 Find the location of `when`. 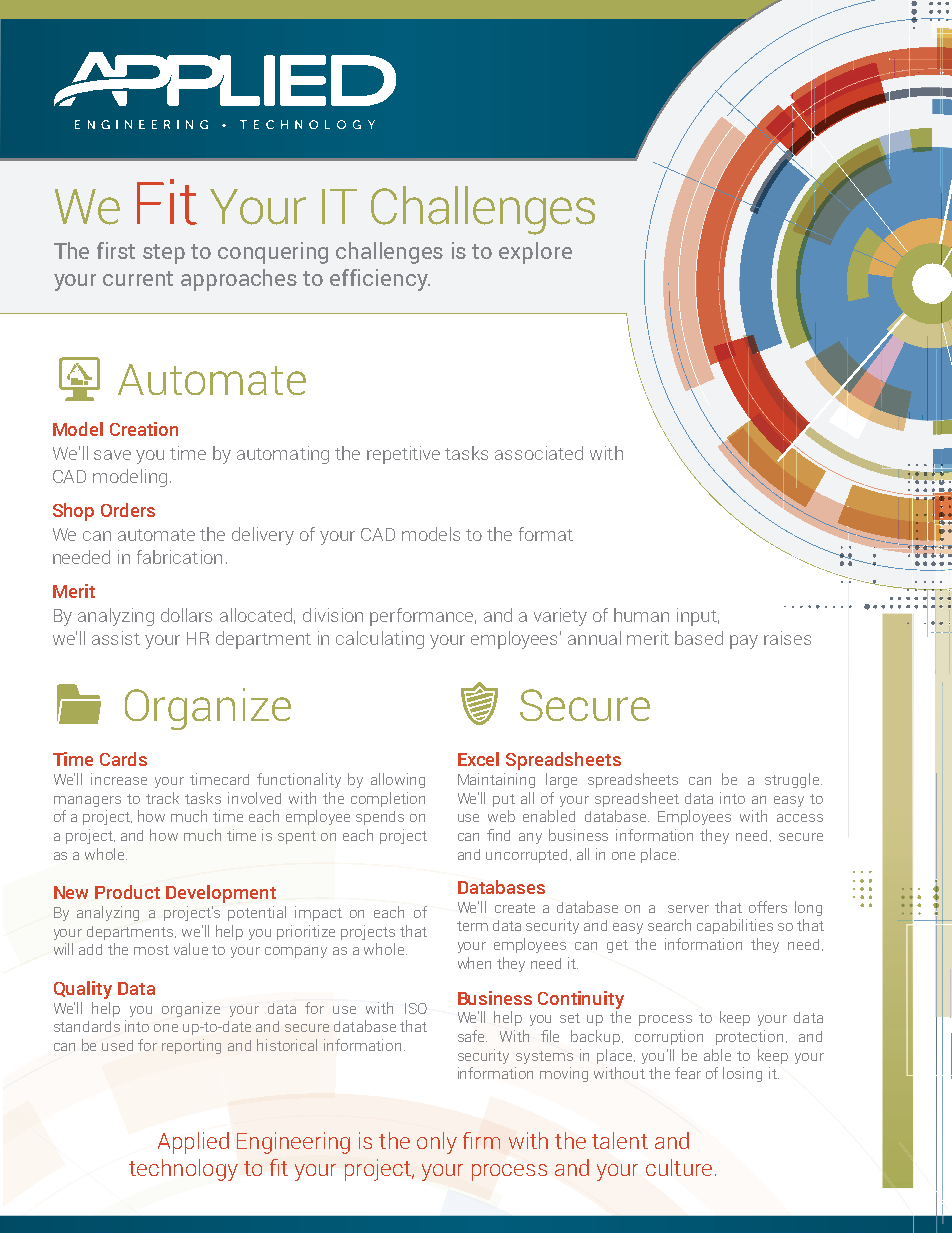

when is located at coordinates (474, 963).
